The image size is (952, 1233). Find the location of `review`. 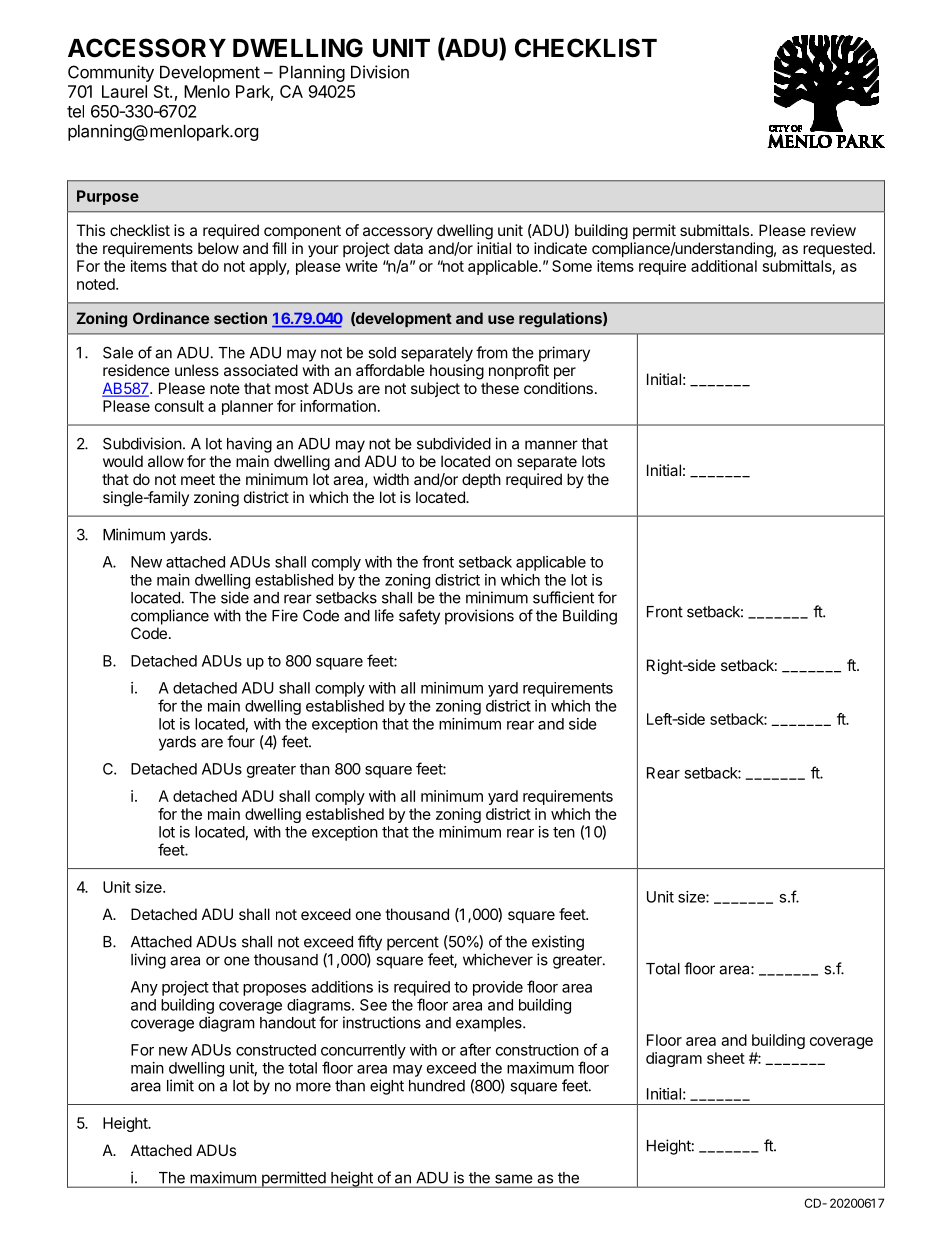

review is located at coordinates (833, 230).
